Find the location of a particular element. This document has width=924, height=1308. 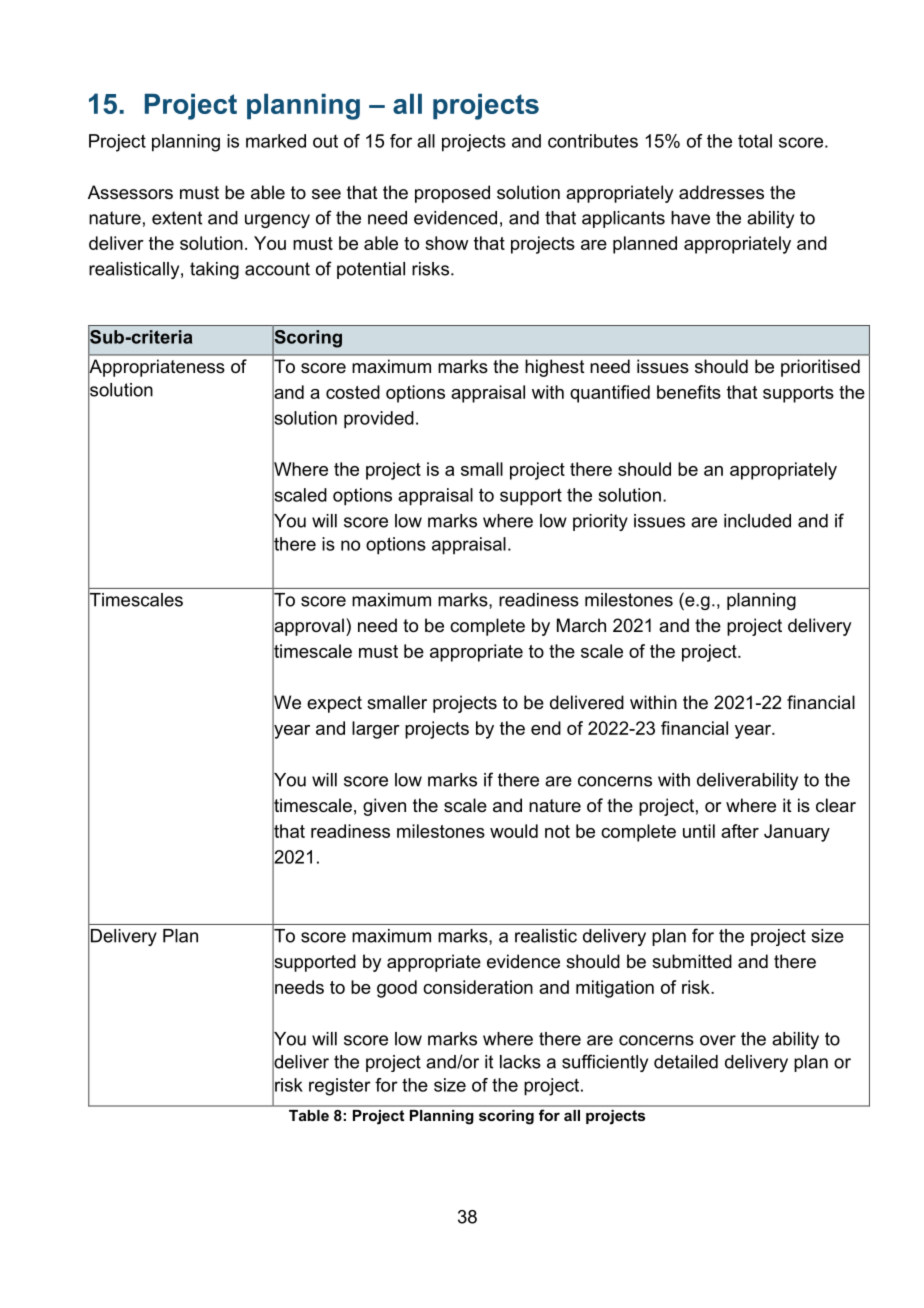

March is located at coordinates (581, 625).
